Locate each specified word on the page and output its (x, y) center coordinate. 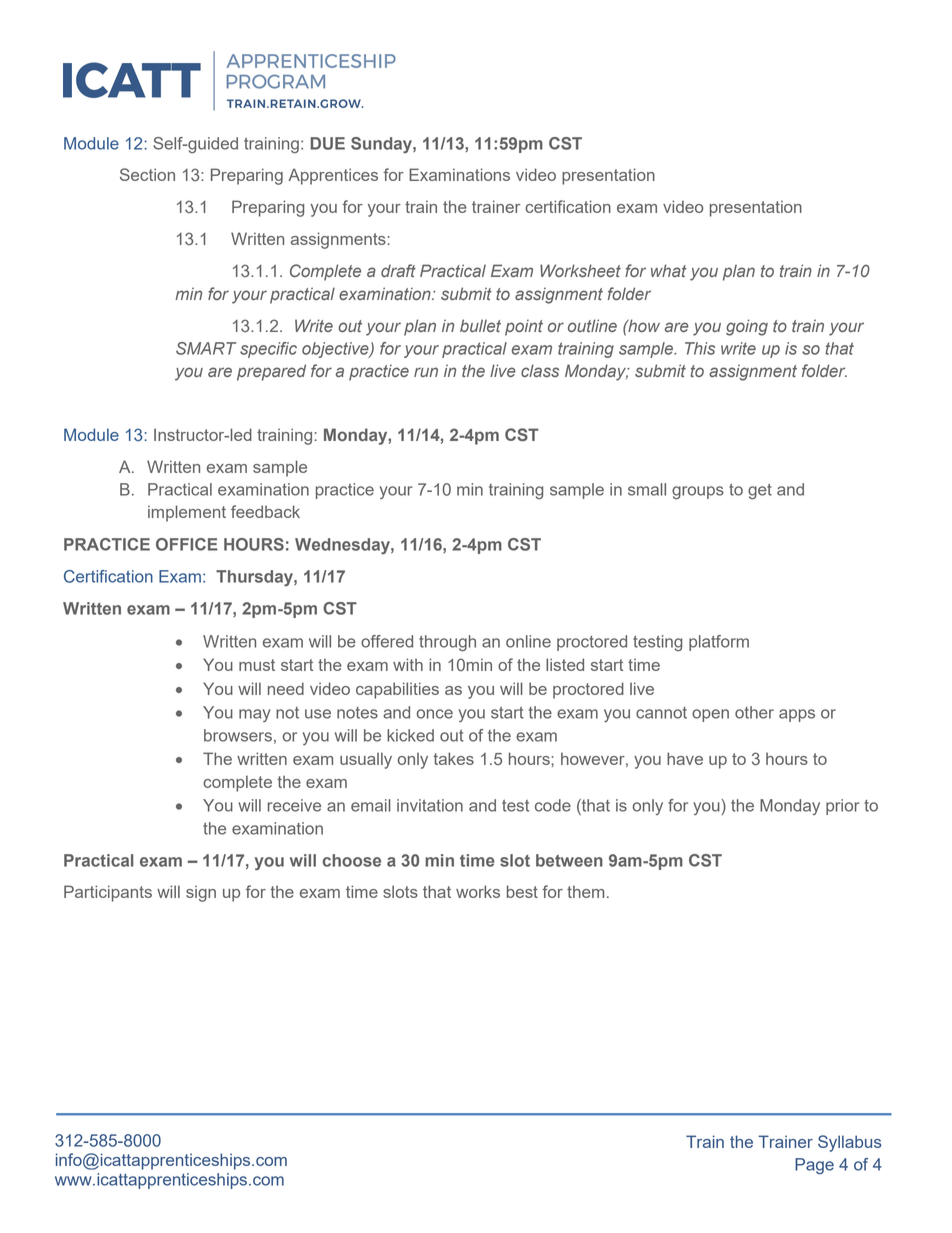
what (668, 270)
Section (147, 174)
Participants (108, 893)
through (447, 643)
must (257, 665)
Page (814, 1166)
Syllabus (849, 1143)
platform (719, 643)
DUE (327, 143)
